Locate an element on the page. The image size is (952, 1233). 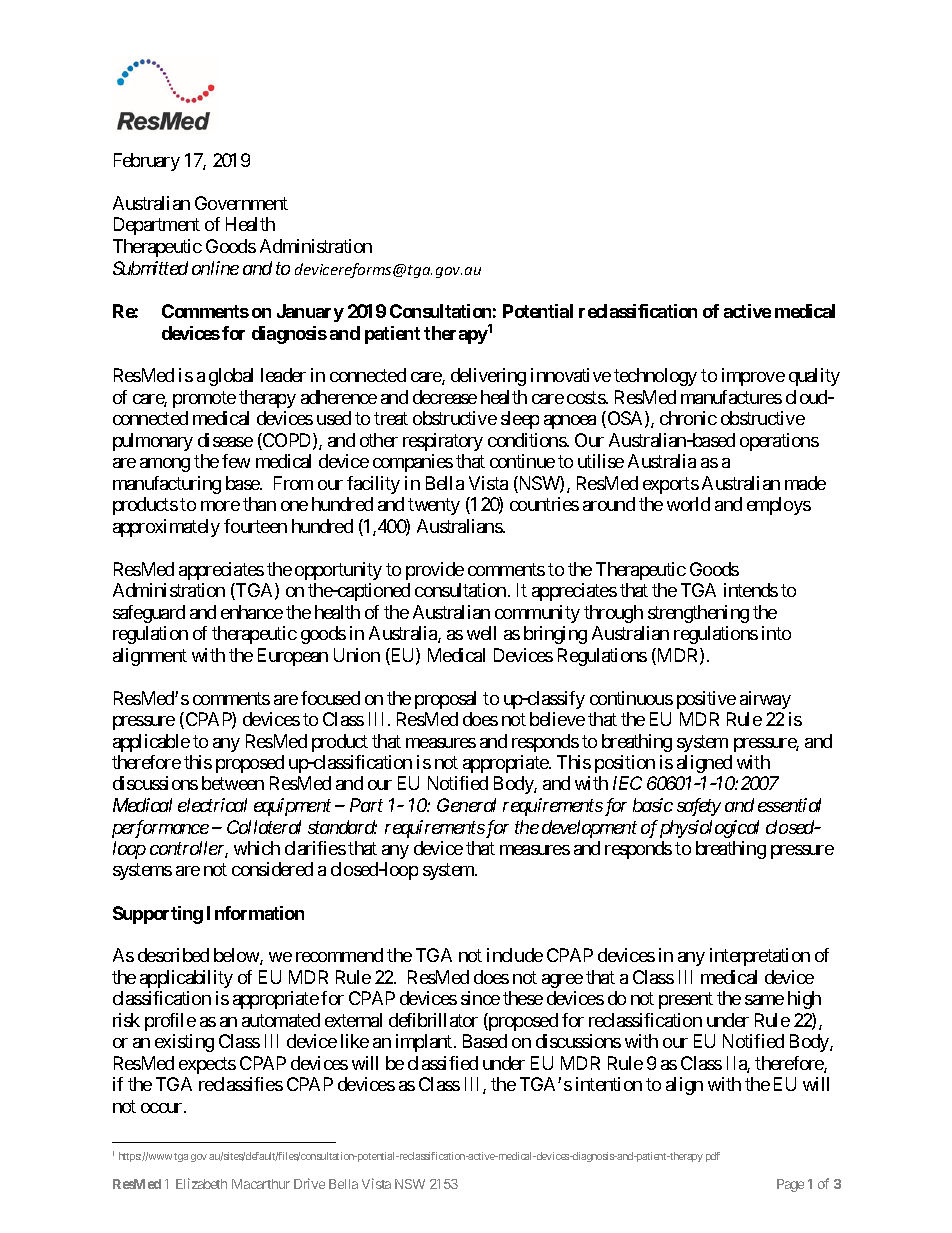
pdf is located at coordinates (713, 1157).
